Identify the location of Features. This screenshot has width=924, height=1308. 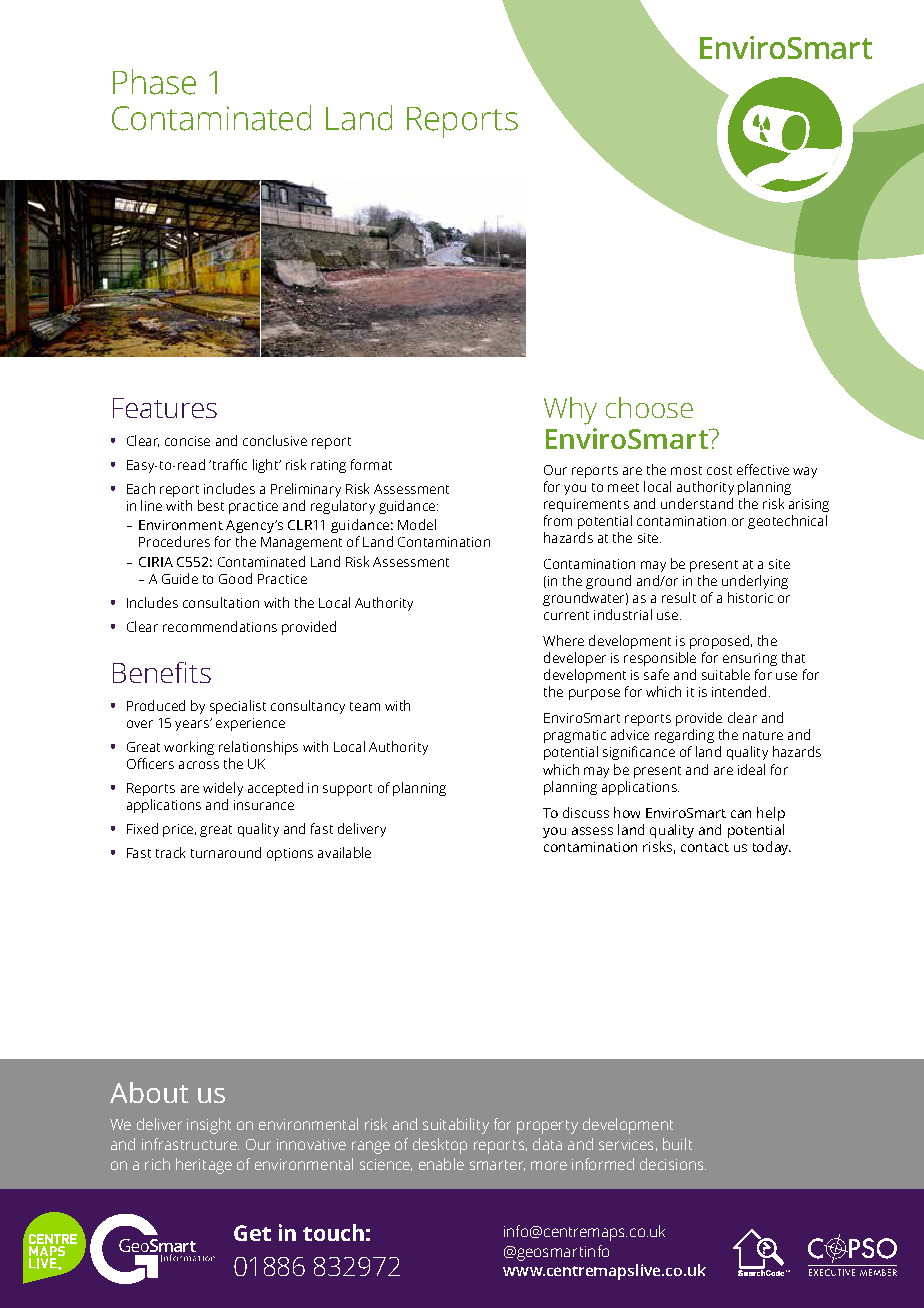
(165, 408).
